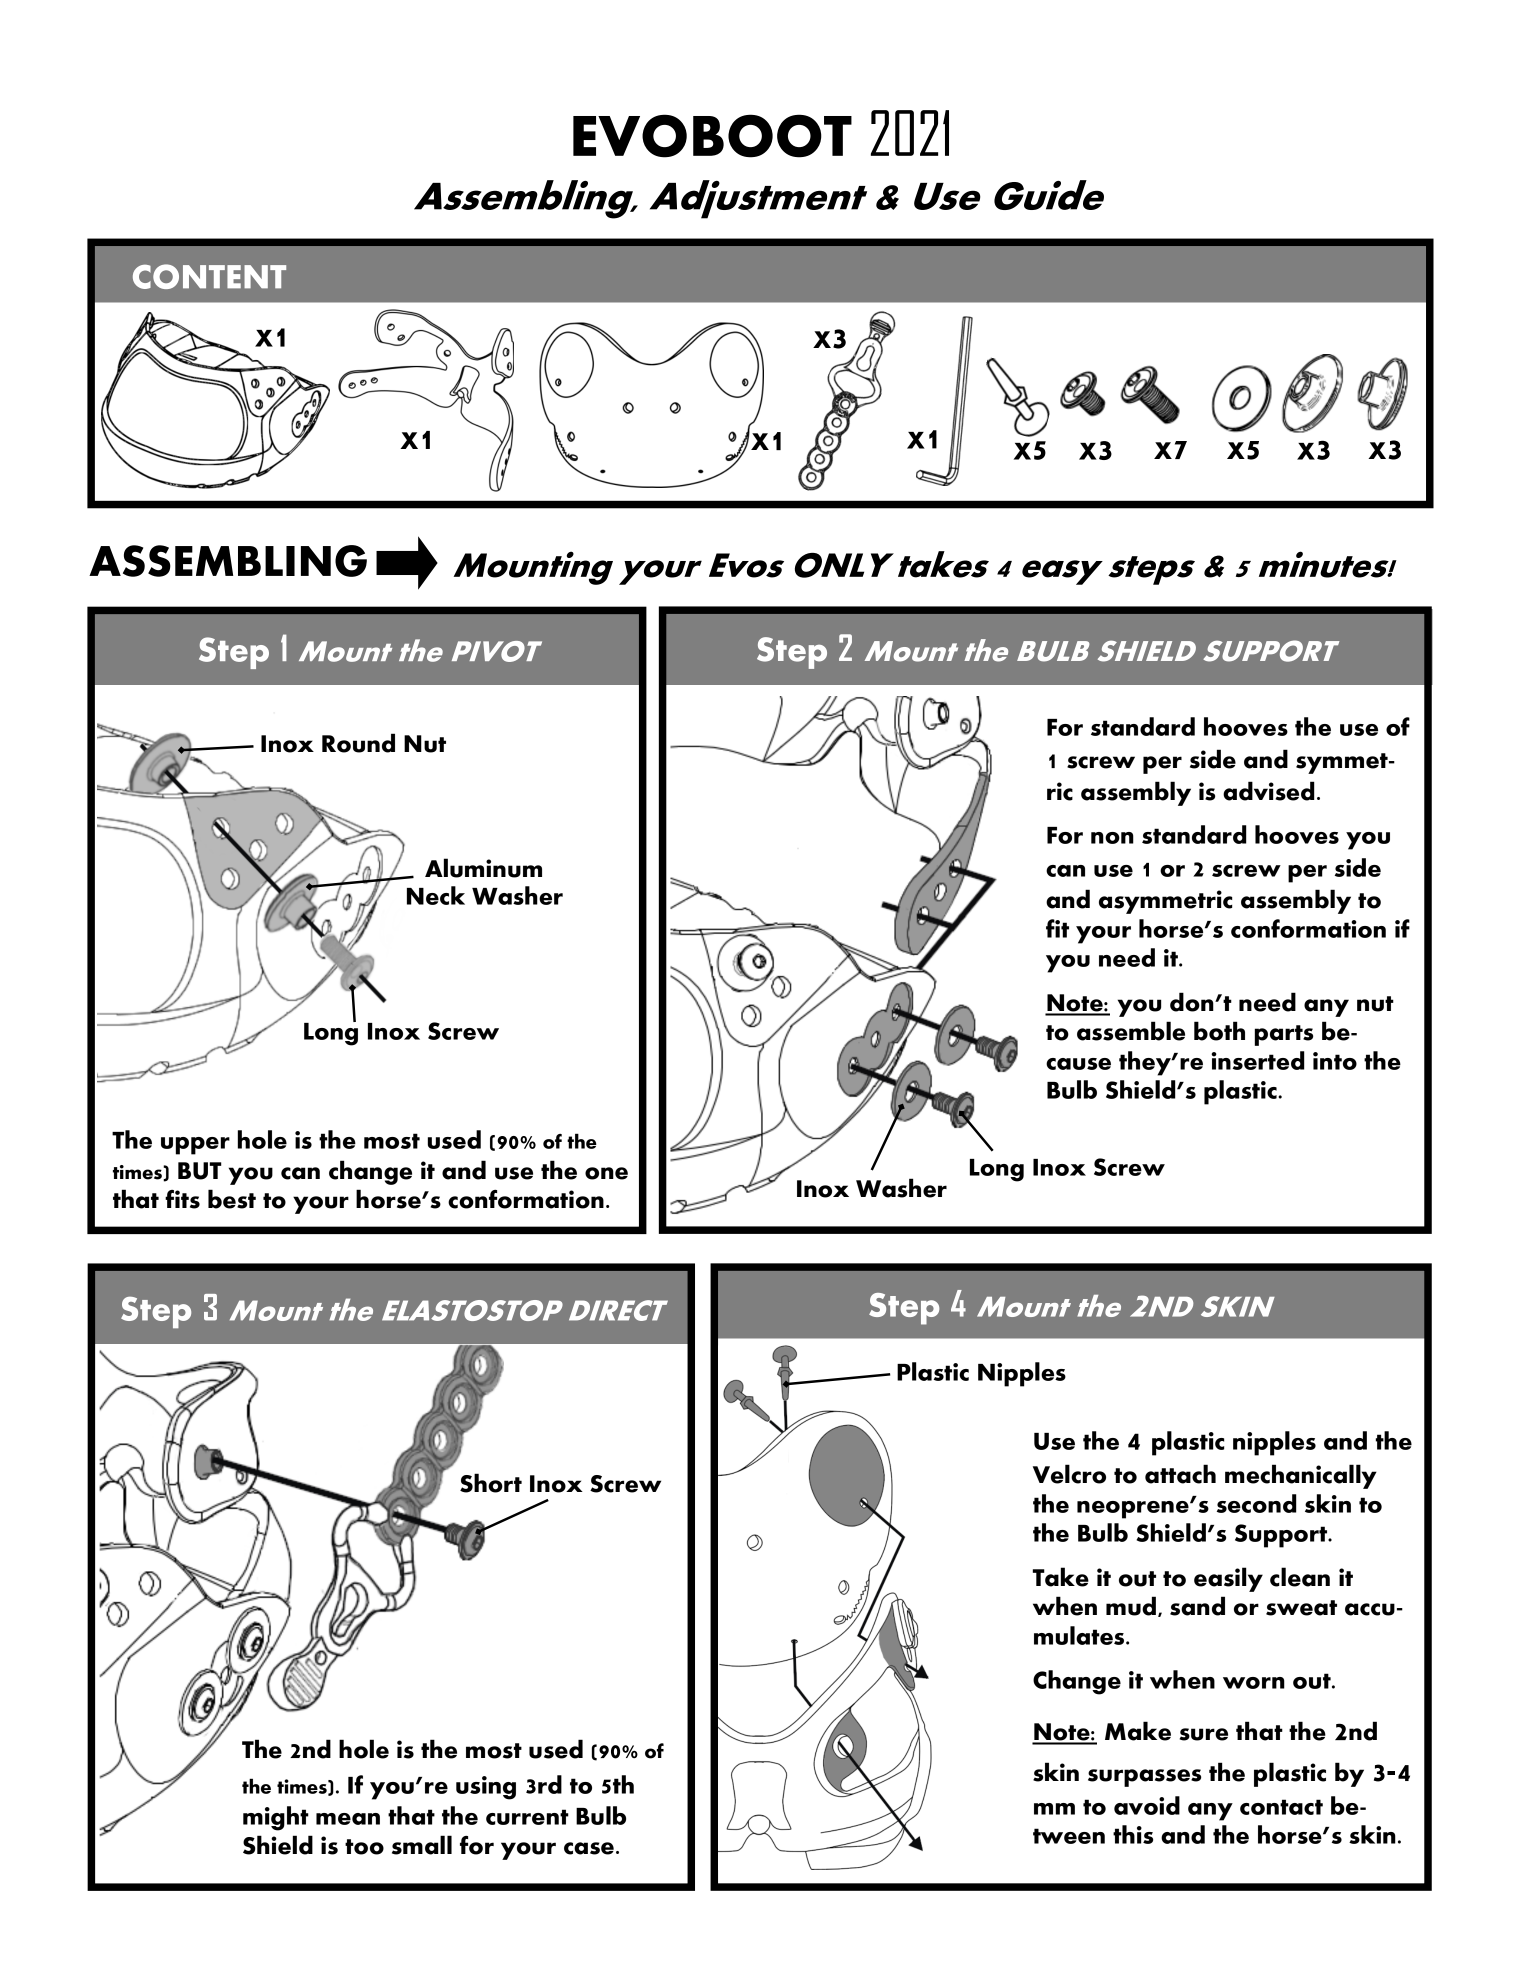 This screenshot has height=1970, width=1522. Describe the element at coordinates (1219, 1031) in the screenshot. I see `both` at that location.
